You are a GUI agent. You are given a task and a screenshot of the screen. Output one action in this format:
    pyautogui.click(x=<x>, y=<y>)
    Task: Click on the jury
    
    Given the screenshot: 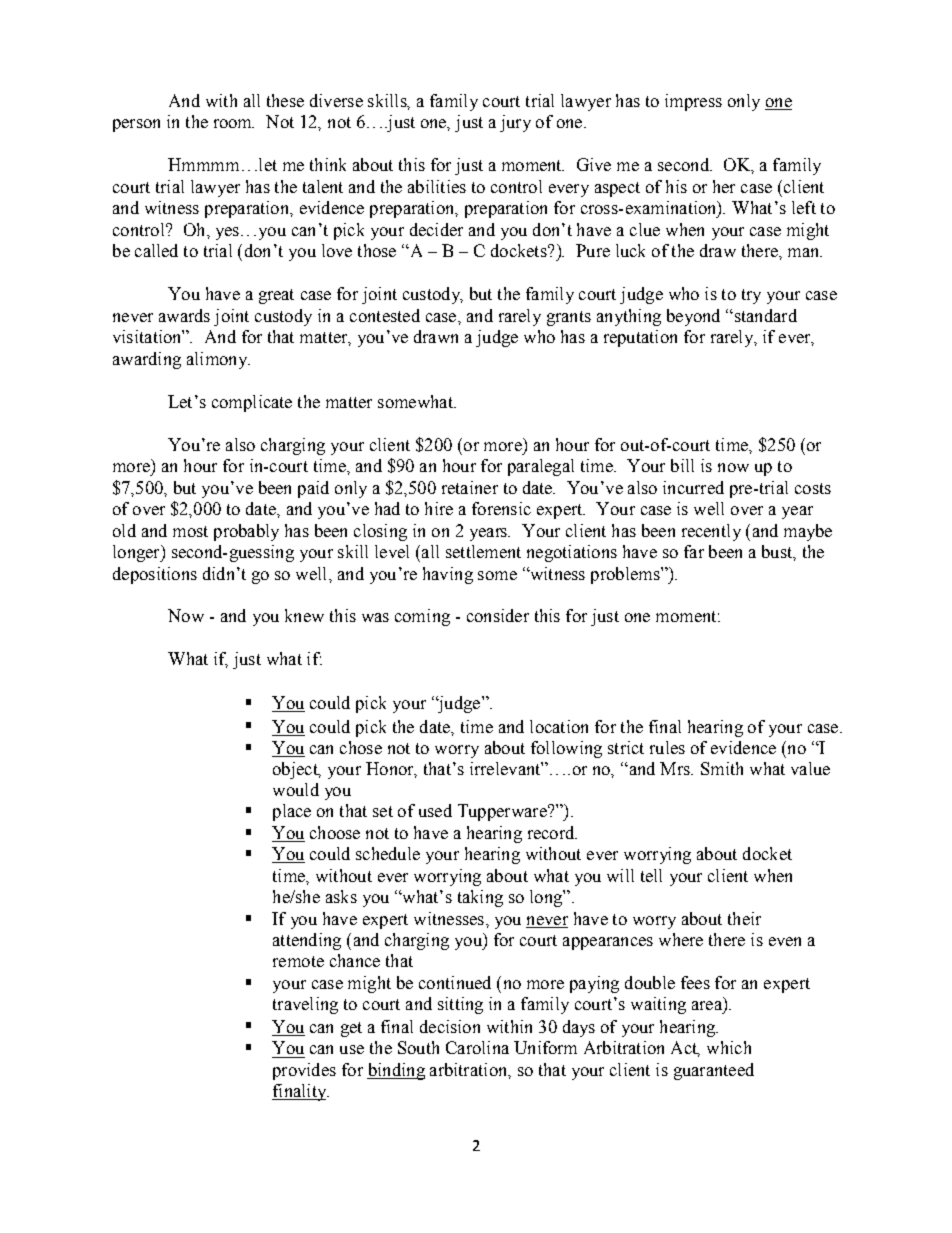 What is the action you would take?
    pyautogui.click(x=515, y=123)
